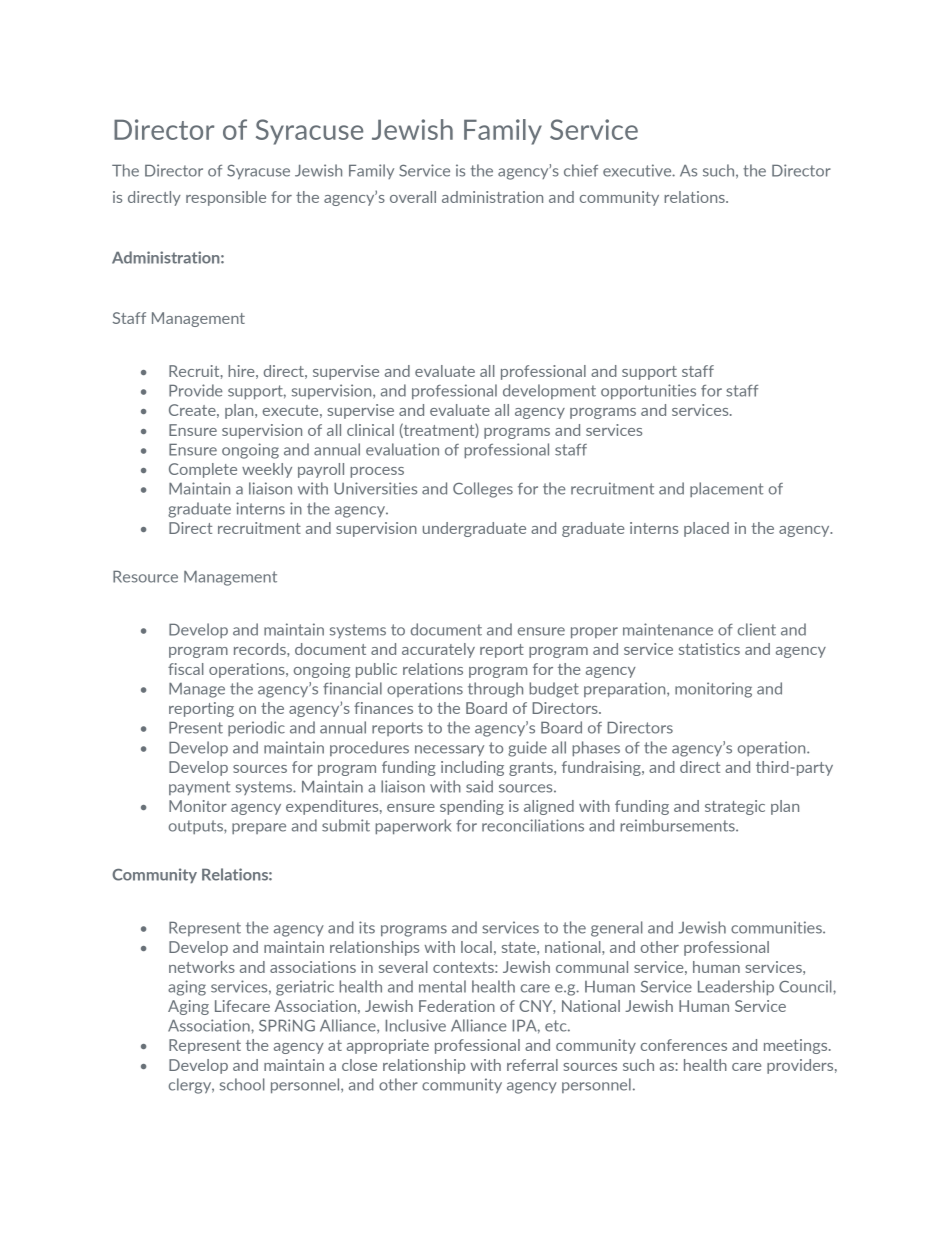 The height and width of the screenshot is (1233, 952). What do you see at coordinates (203, 470) in the screenshot?
I see `Complete` at bounding box center [203, 470].
